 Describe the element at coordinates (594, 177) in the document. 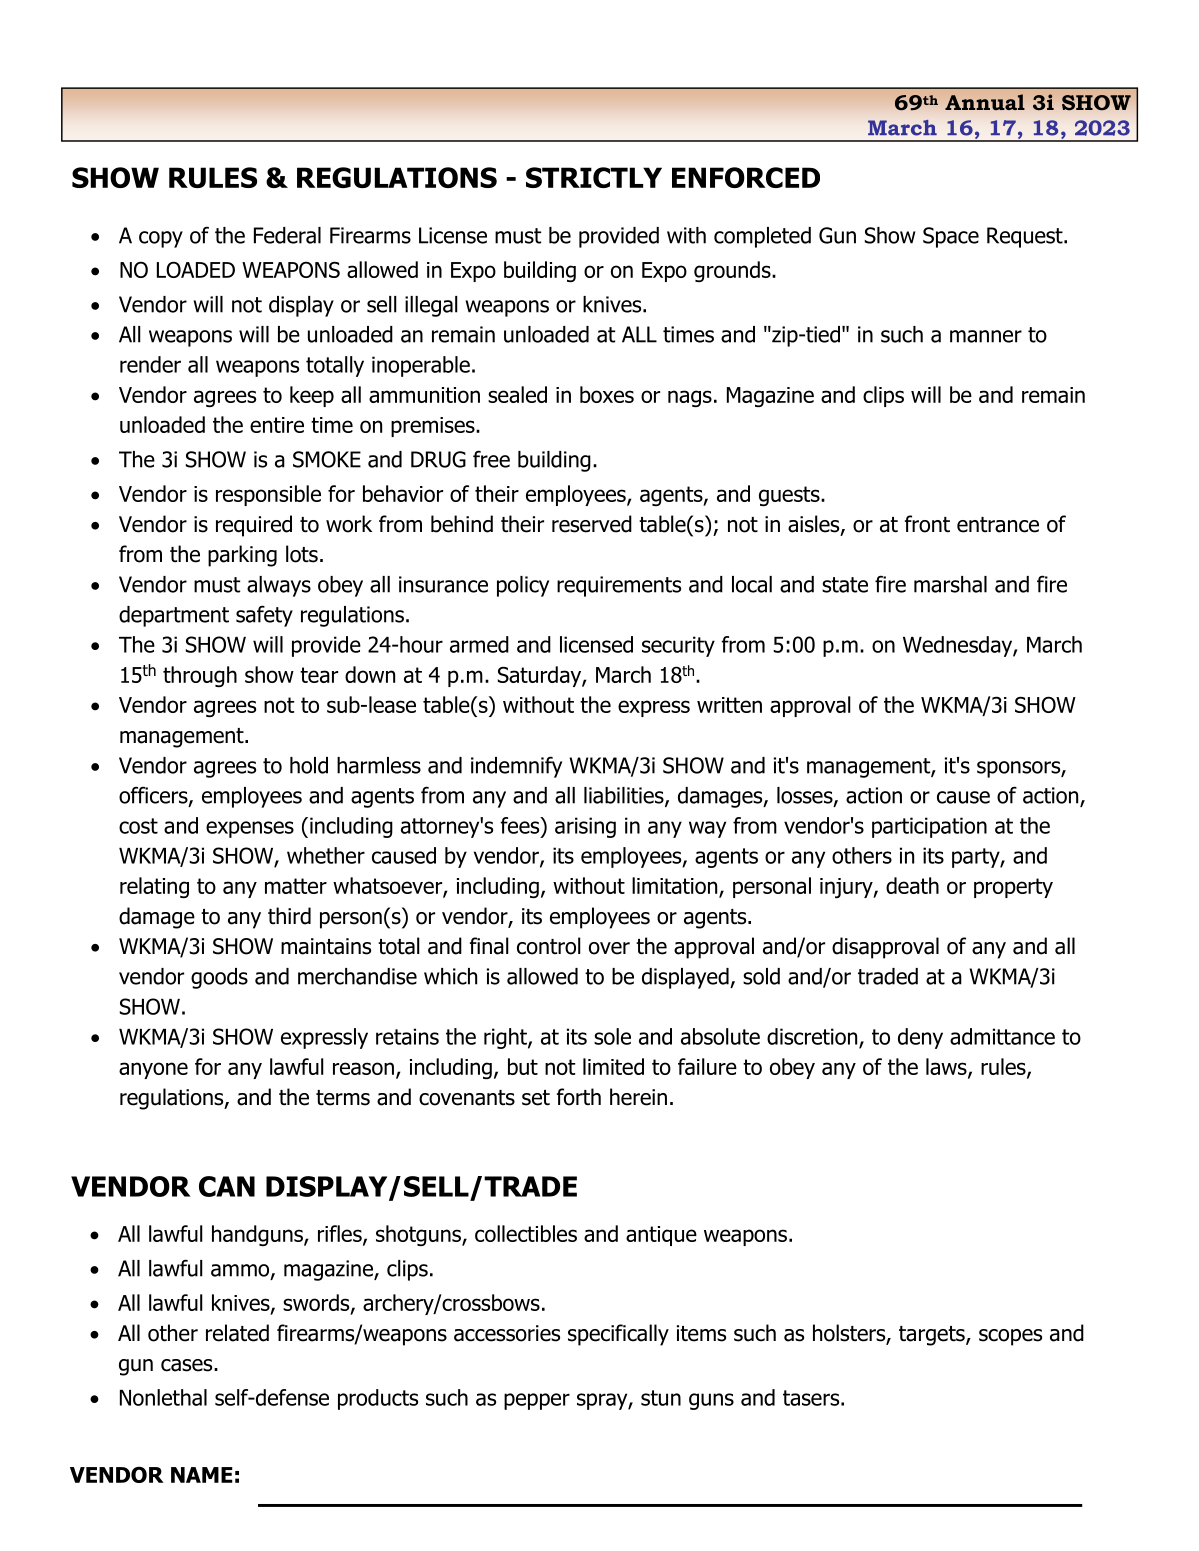

I see `STRICTLY` at that location.
